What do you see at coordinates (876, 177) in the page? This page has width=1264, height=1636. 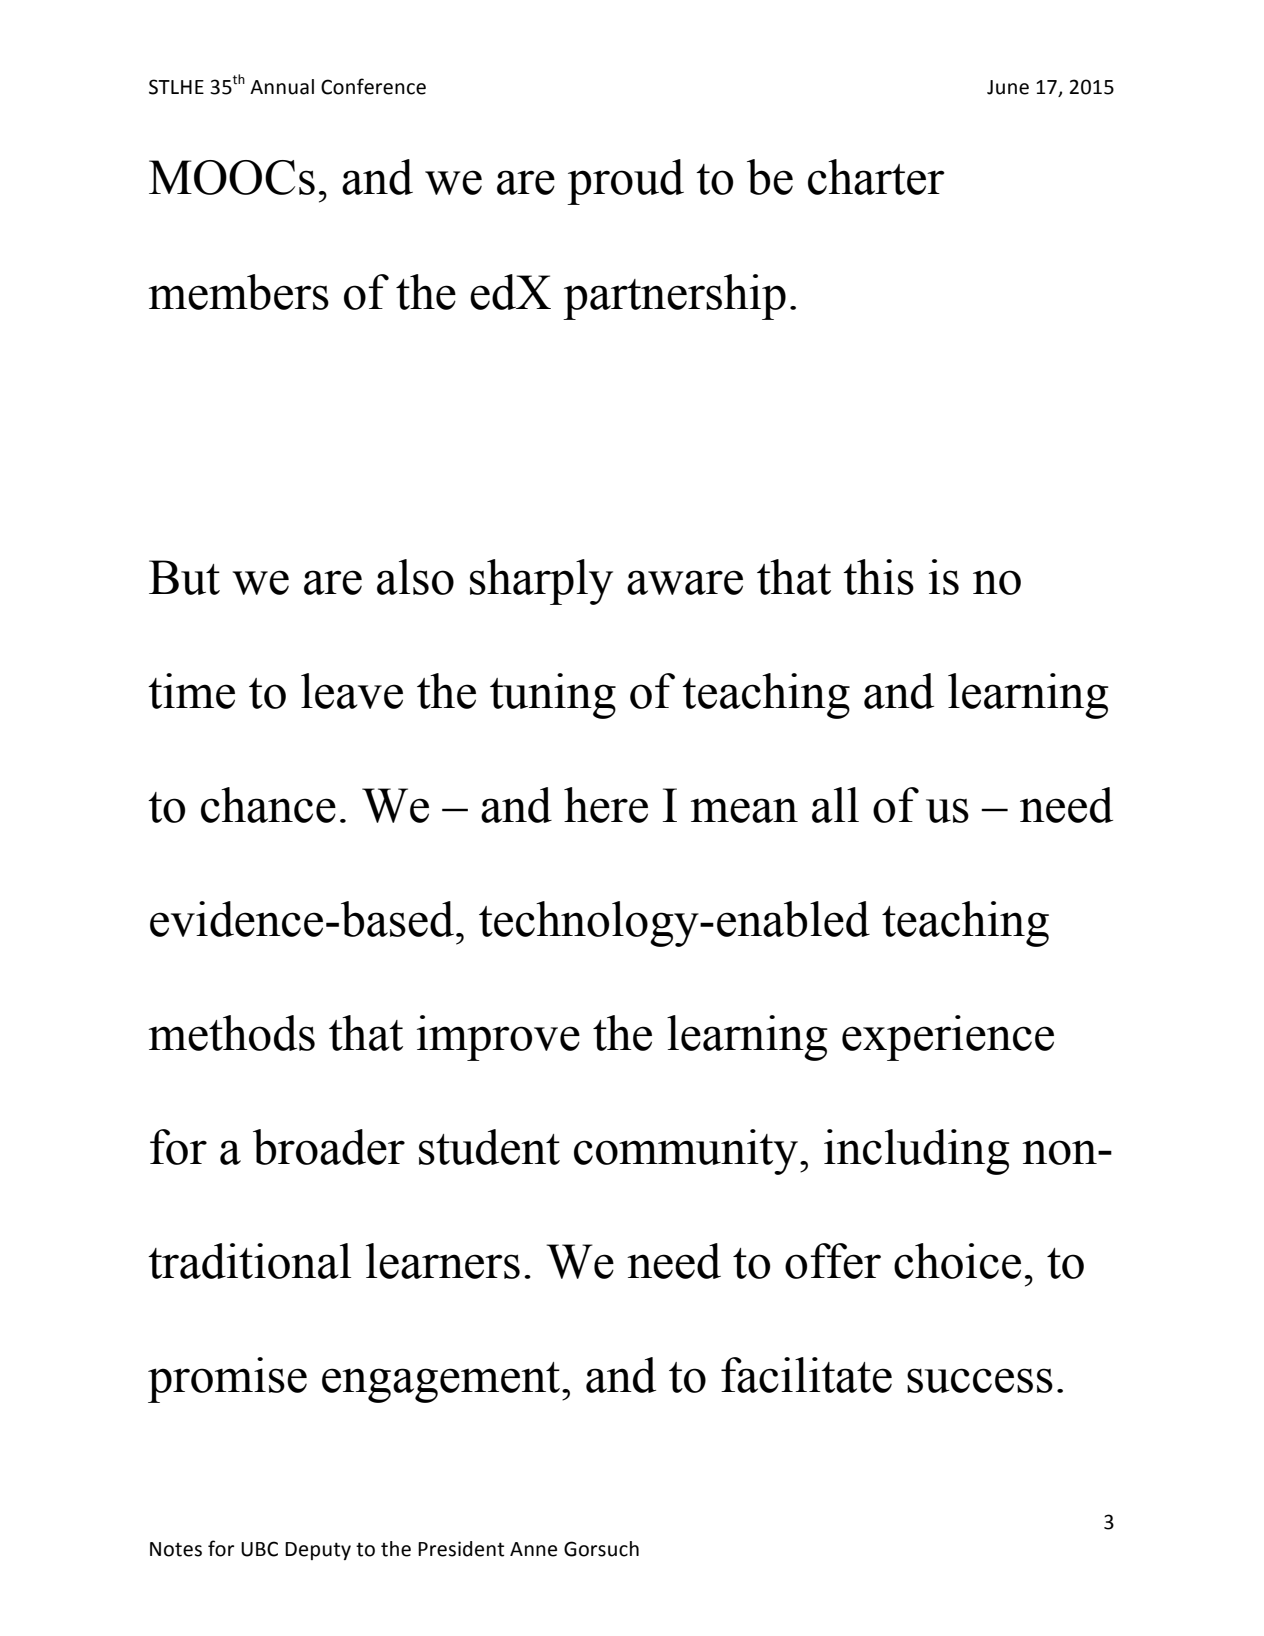 I see `charter` at bounding box center [876, 177].
